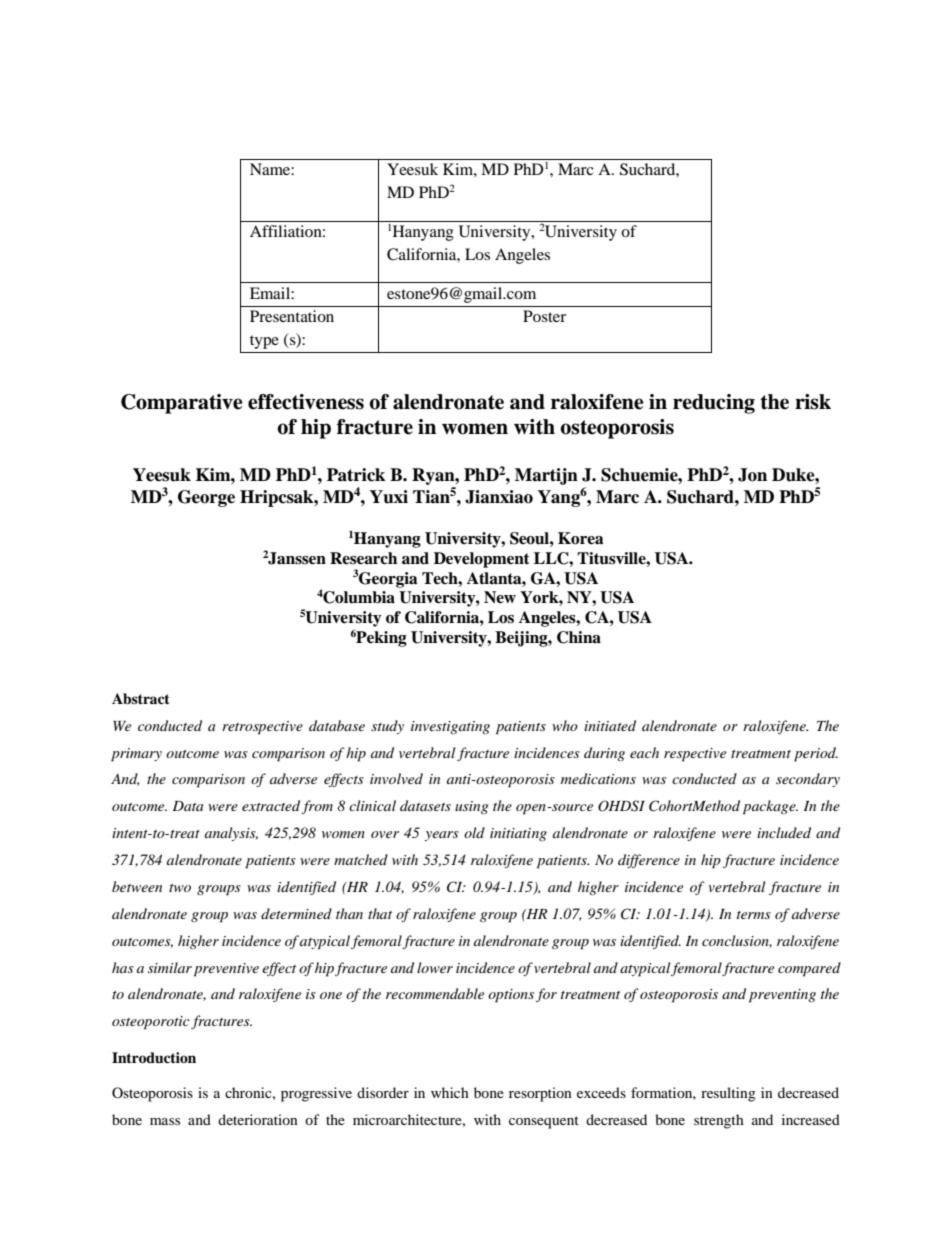 This screenshot has width=952, height=1233. What do you see at coordinates (450, 727) in the screenshot?
I see `investigating` at bounding box center [450, 727].
